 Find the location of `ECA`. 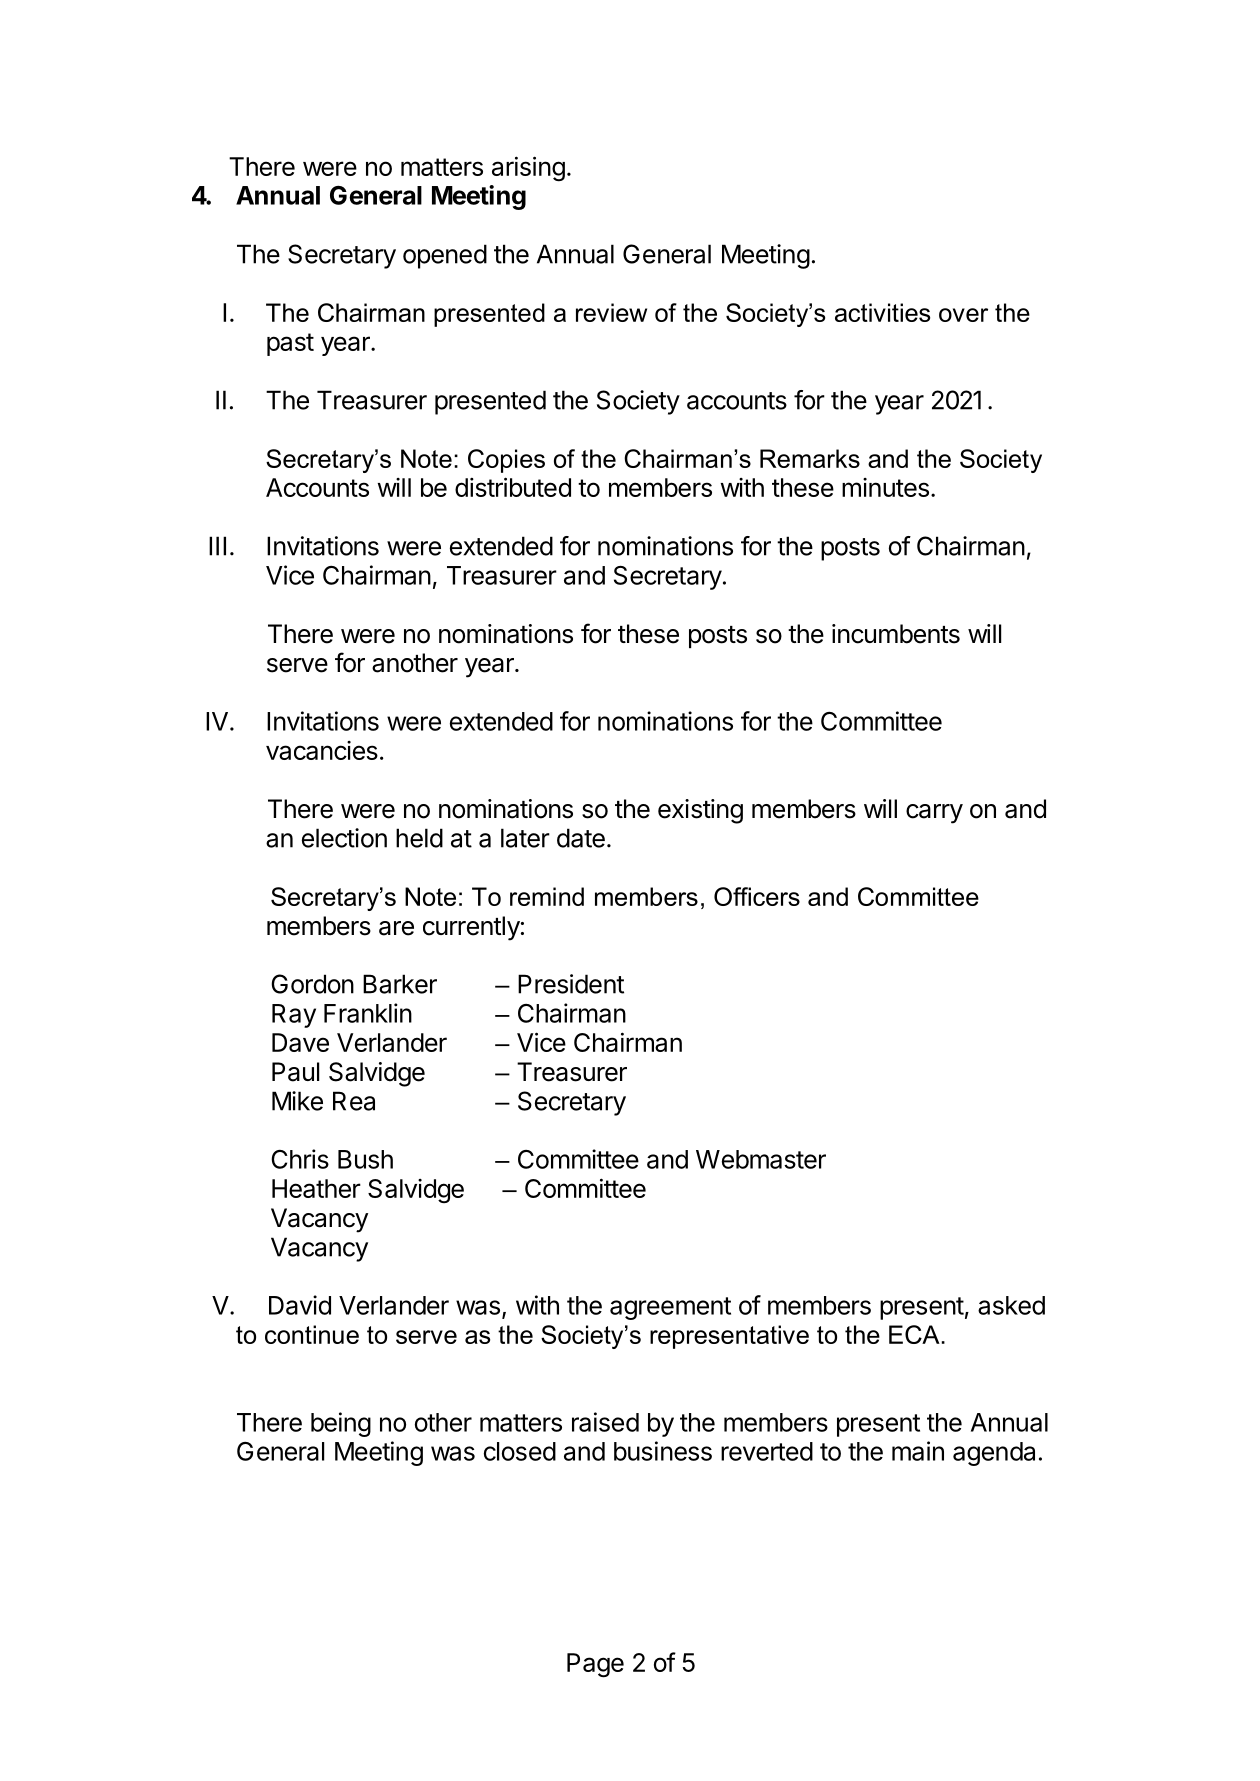

ECA is located at coordinates (914, 1334).
